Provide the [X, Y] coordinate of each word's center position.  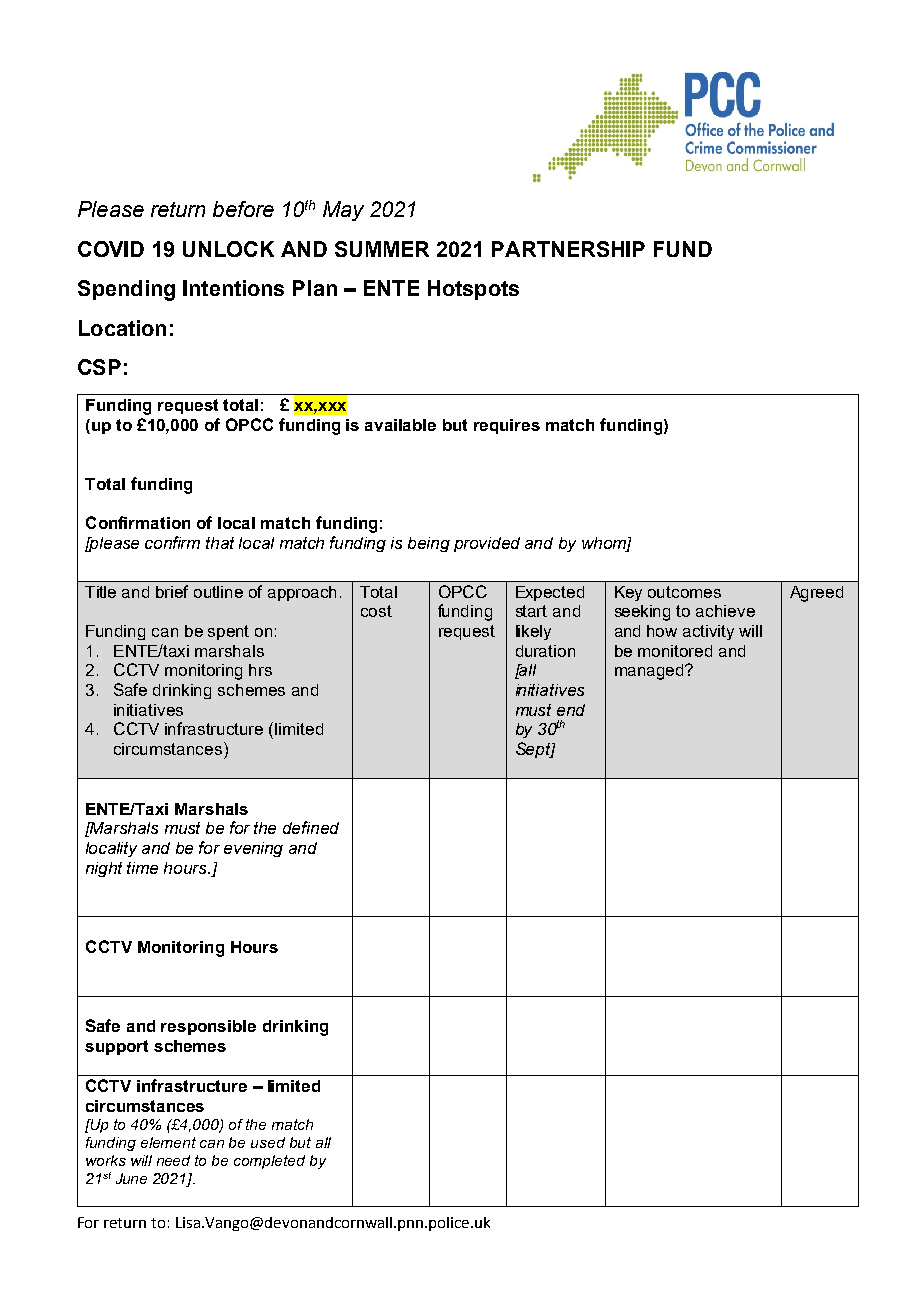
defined [311, 827]
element [168, 1142]
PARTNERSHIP [568, 249]
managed [650, 672]
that [220, 543]
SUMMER [382, 249]
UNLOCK [228, 249]
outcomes [684, 592]
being [429, 544]
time [142, 868]
